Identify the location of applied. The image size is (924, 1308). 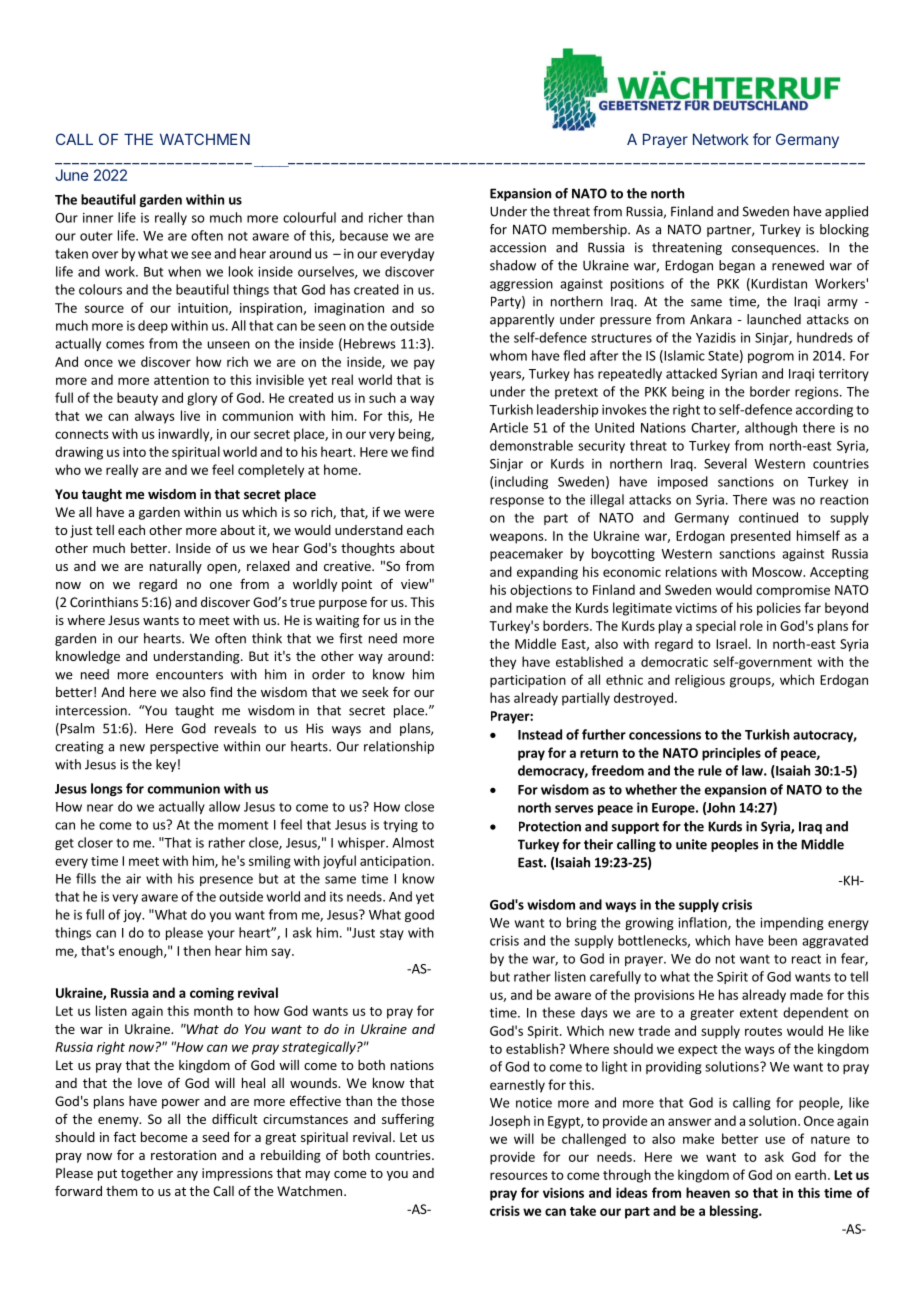
(846, 212).
